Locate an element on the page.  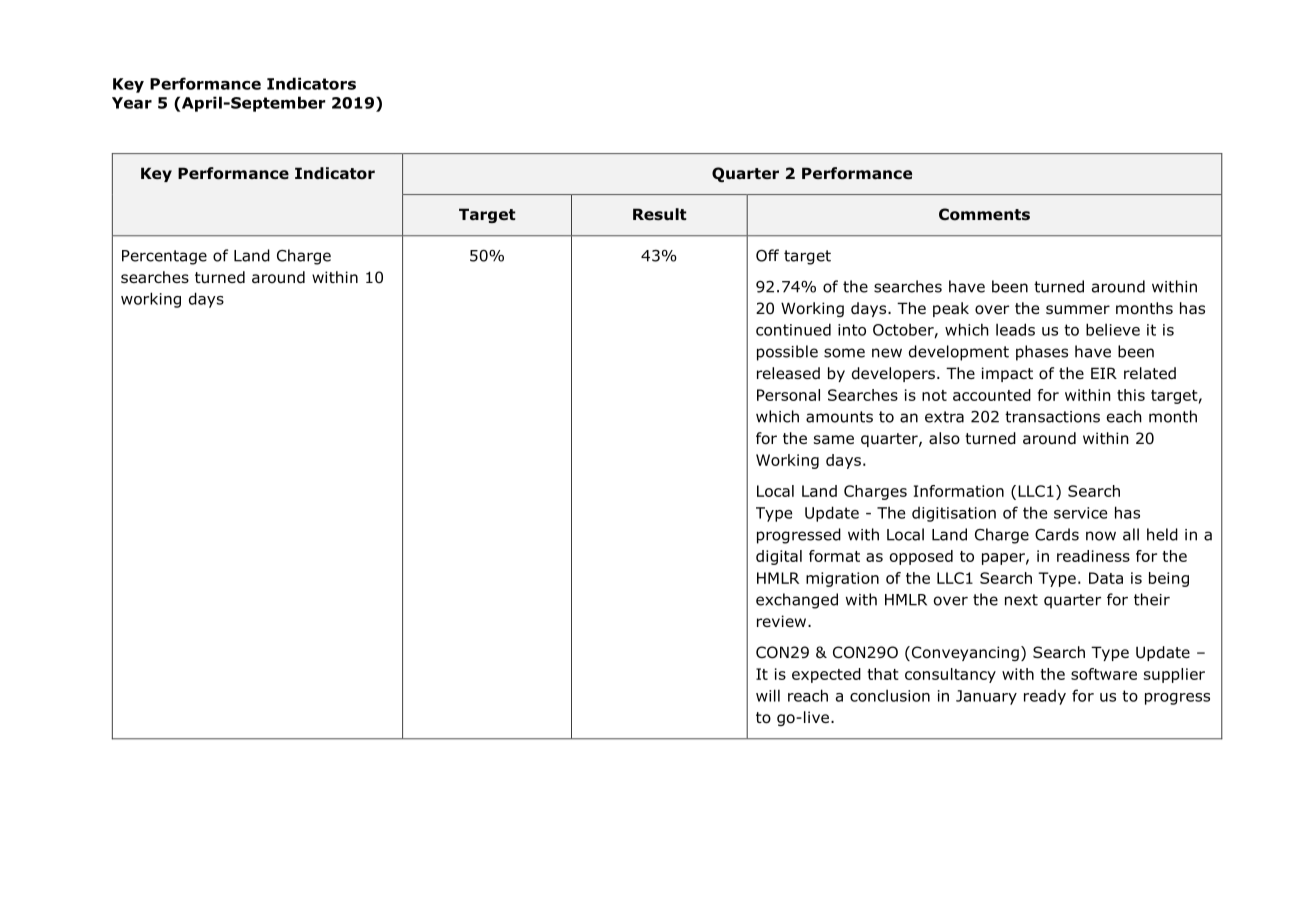
phases is located at coordinates (1042, 353).
